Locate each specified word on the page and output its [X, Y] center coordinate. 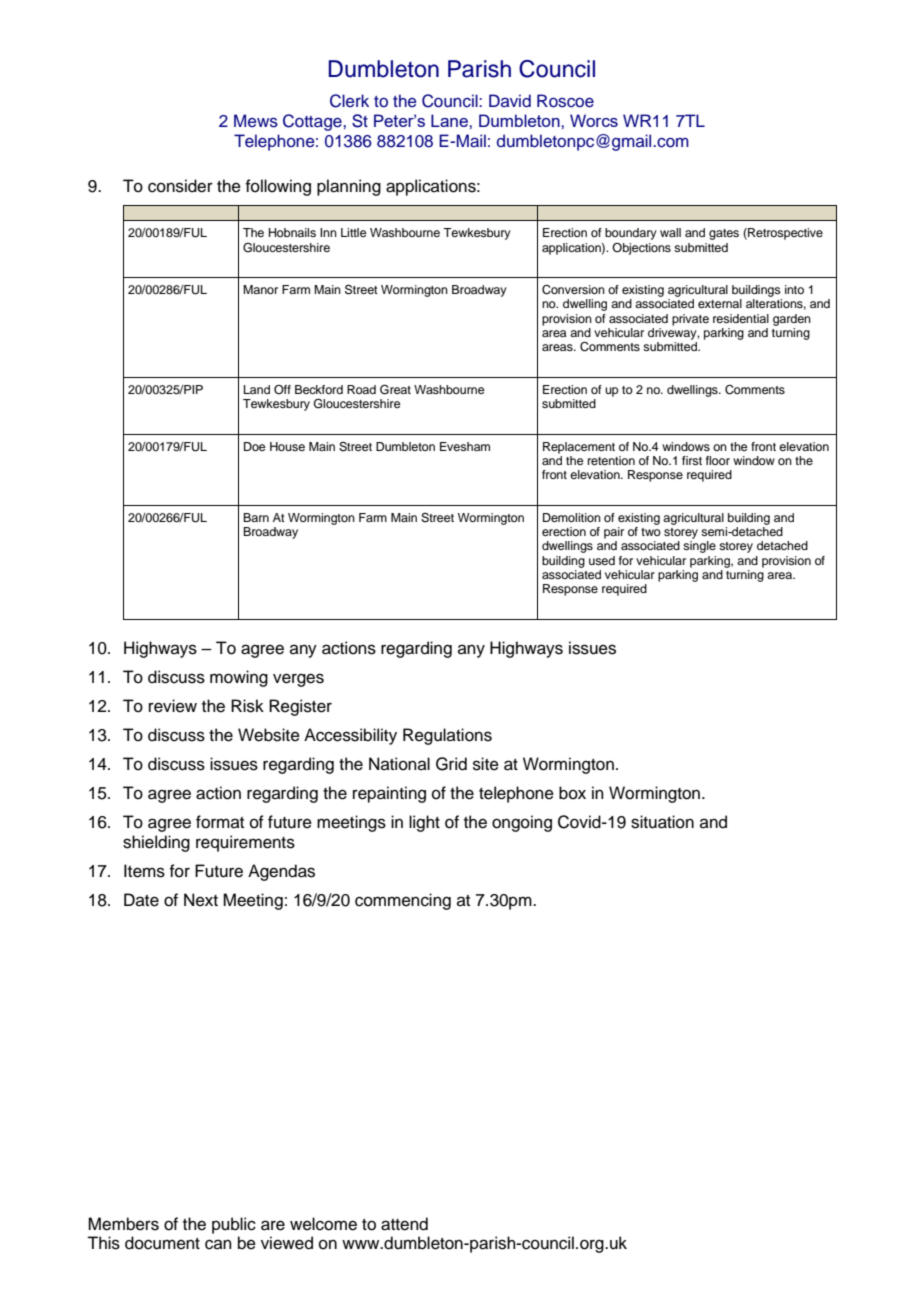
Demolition [572, 517]
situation [662, 822]
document [162, 1243]
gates [724, 234]
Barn [256, 517]
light [424, 823]
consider [180, 186]
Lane [450, 120]
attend [404, 1224]
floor [718, 460]
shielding [156, 843]
